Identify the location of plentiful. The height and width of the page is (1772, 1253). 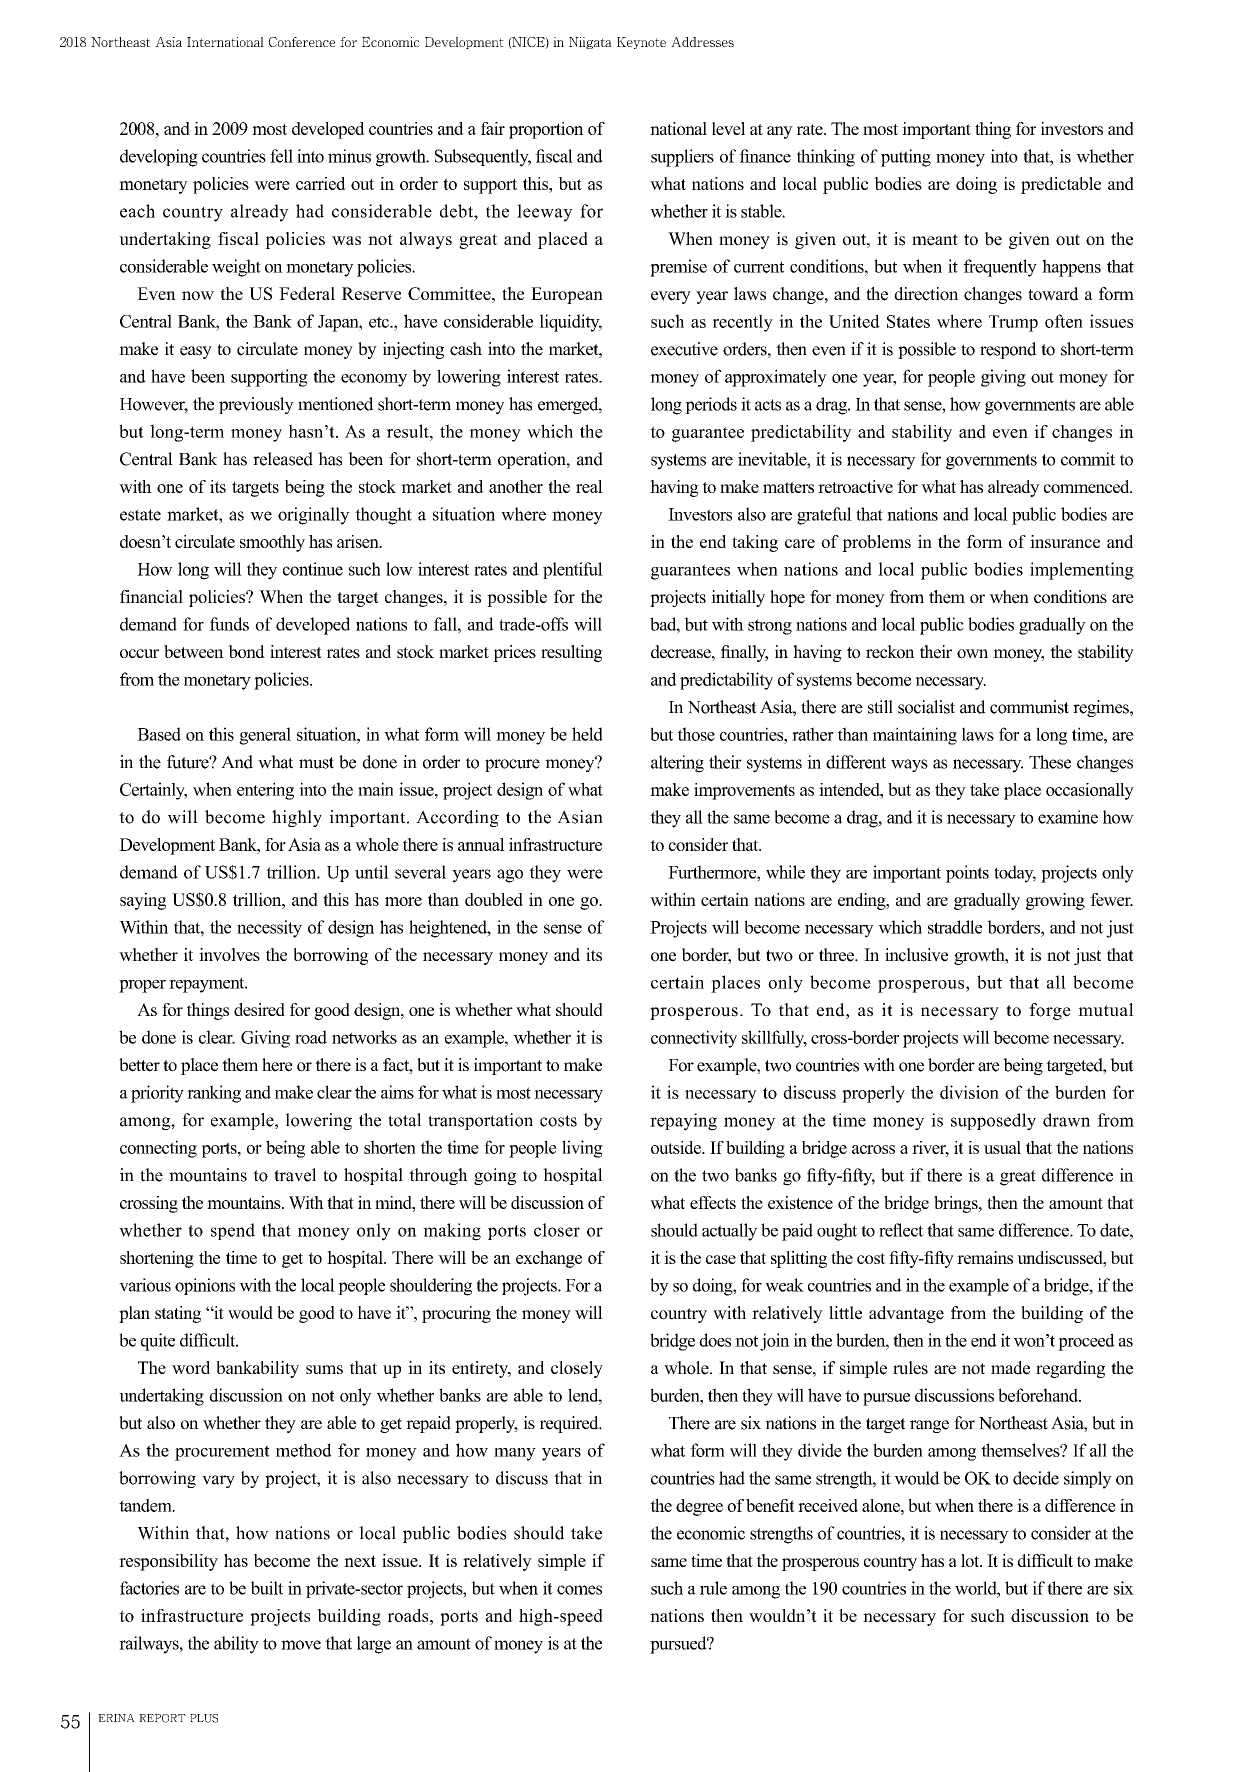
(573, 570).
